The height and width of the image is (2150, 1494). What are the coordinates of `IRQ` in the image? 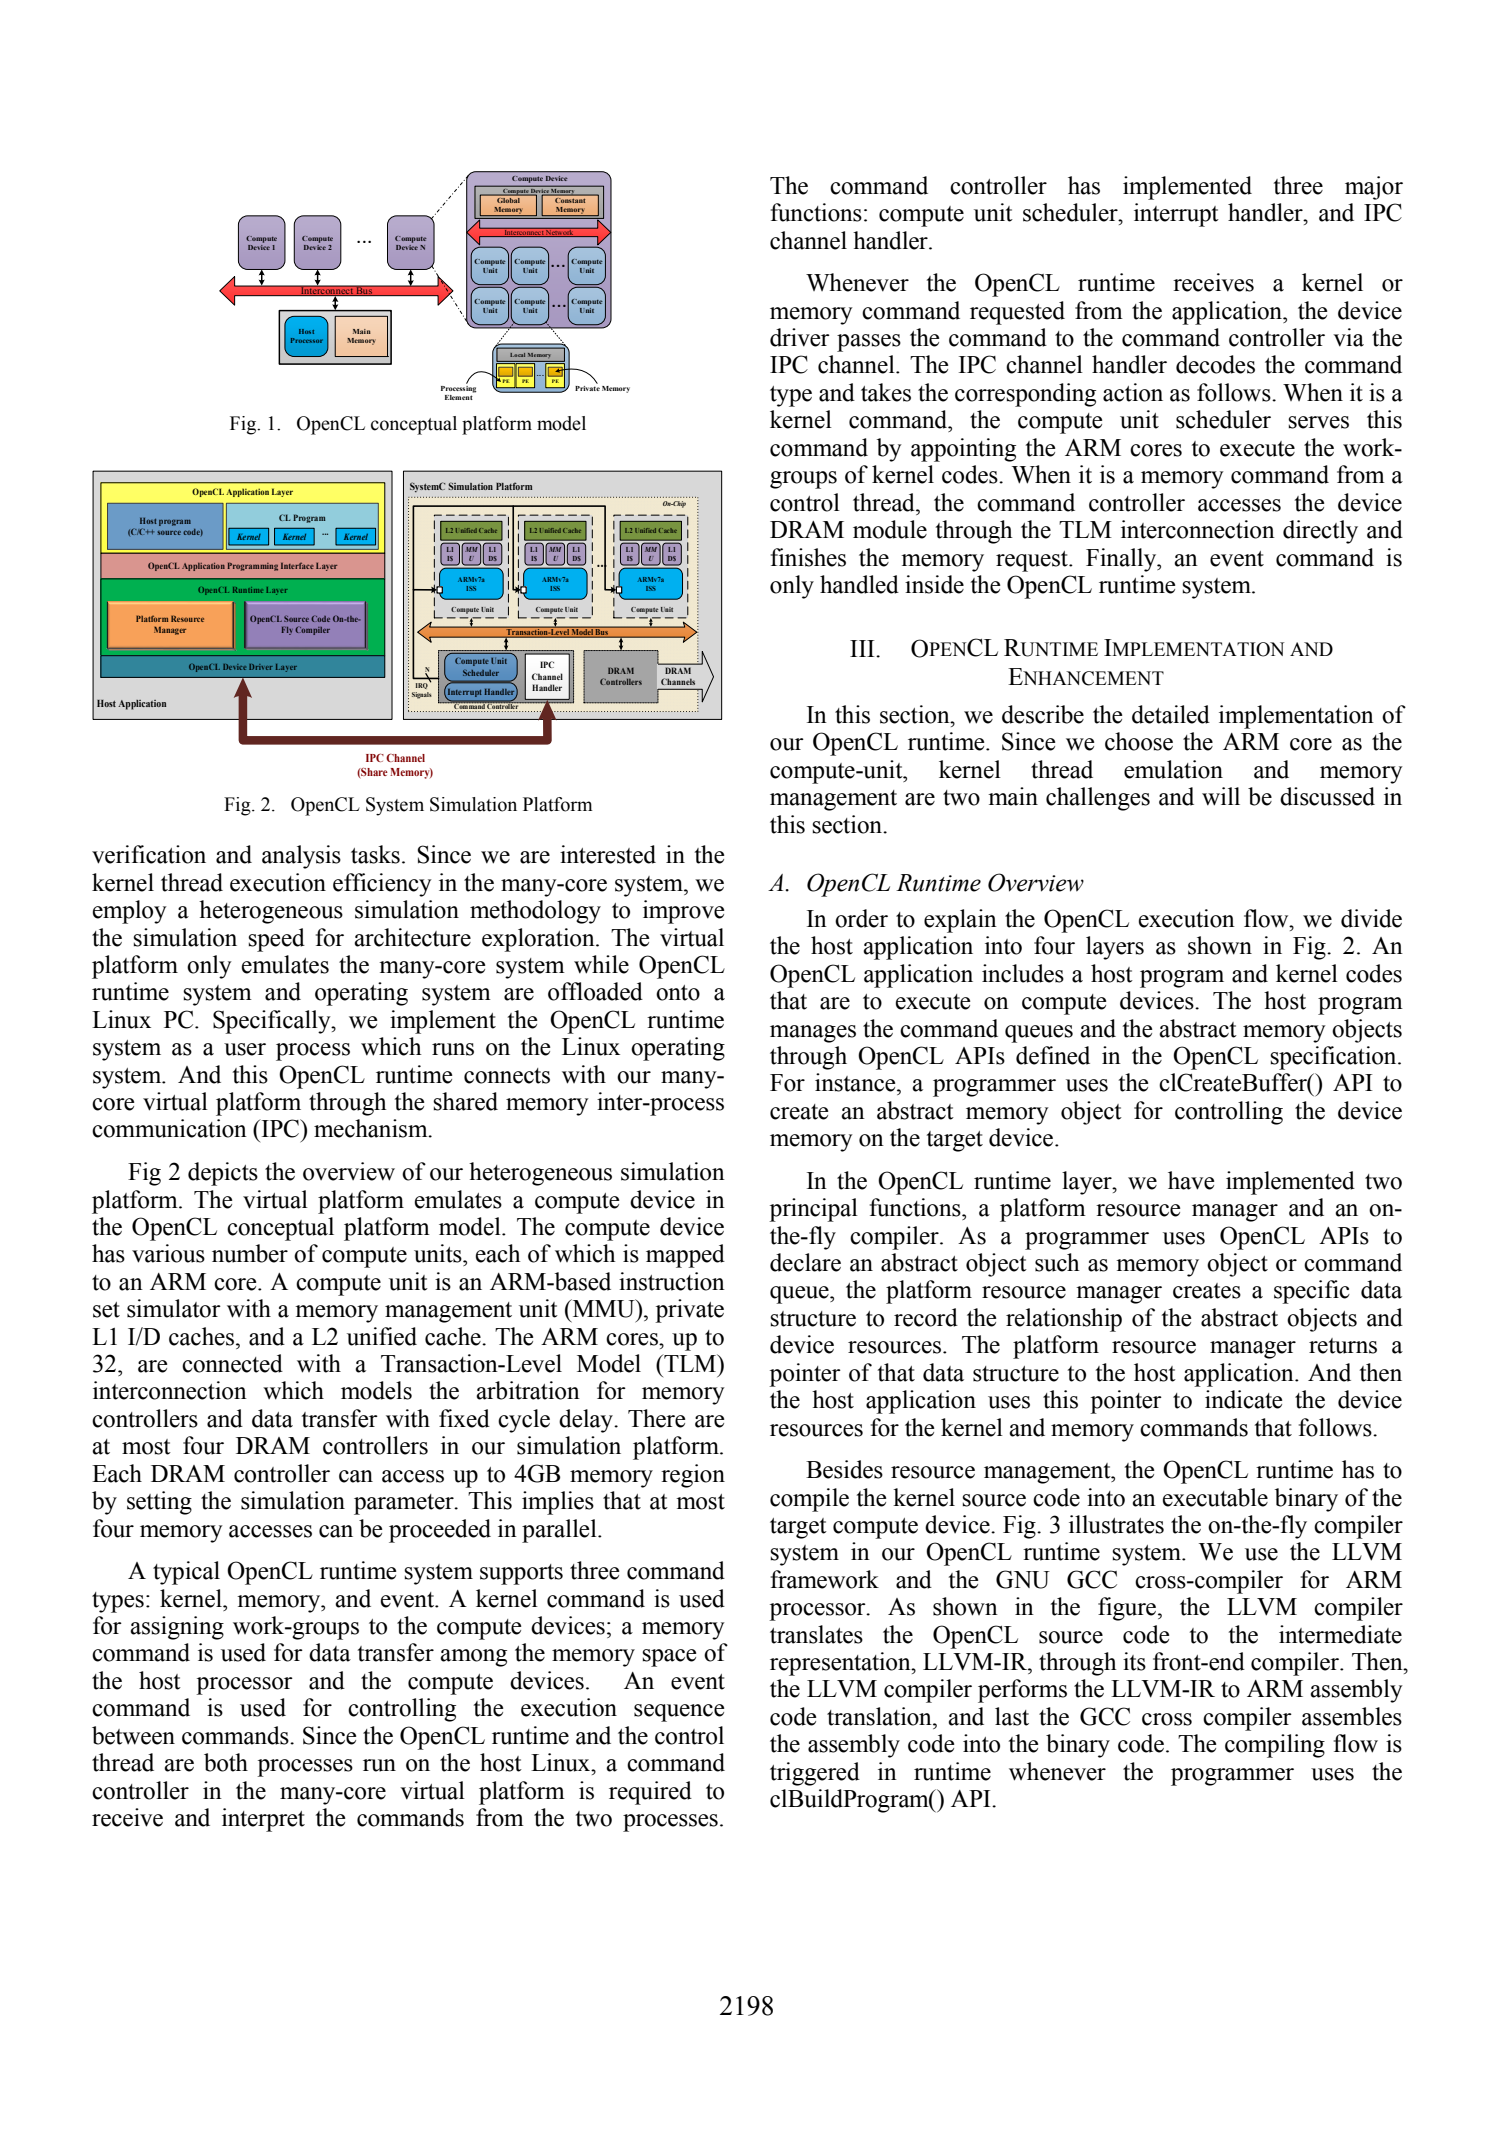 It's located at (422, 686).
